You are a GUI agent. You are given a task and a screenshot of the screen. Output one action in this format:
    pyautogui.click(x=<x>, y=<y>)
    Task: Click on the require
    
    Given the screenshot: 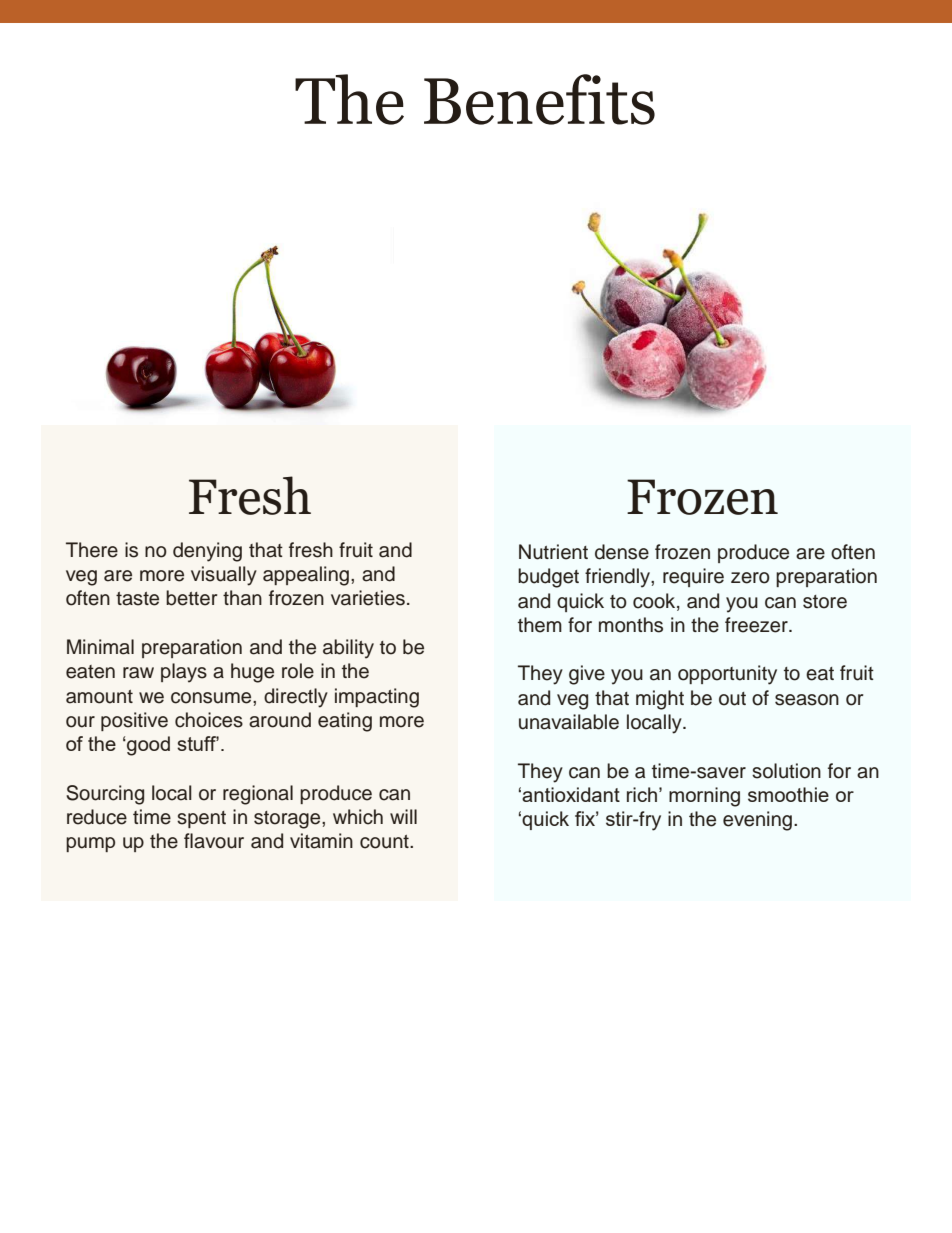 What is the action you would take?
    pyautogui.click(x=693, y=577)
